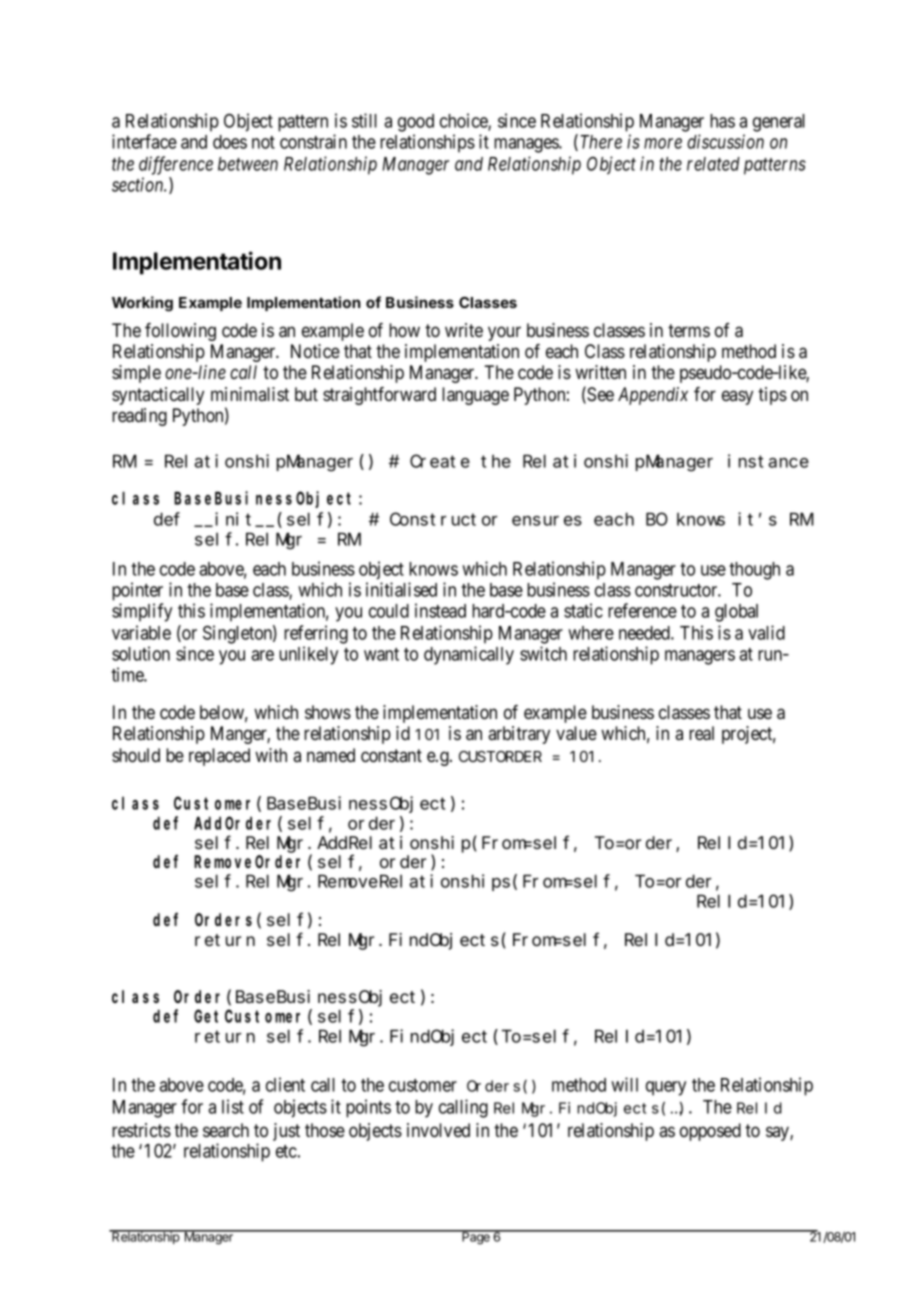 The image size is (924, 1307). What do you see at coordinates (230, 142) in the screenshot?
I see `does` at bounding box center [230, 142].
